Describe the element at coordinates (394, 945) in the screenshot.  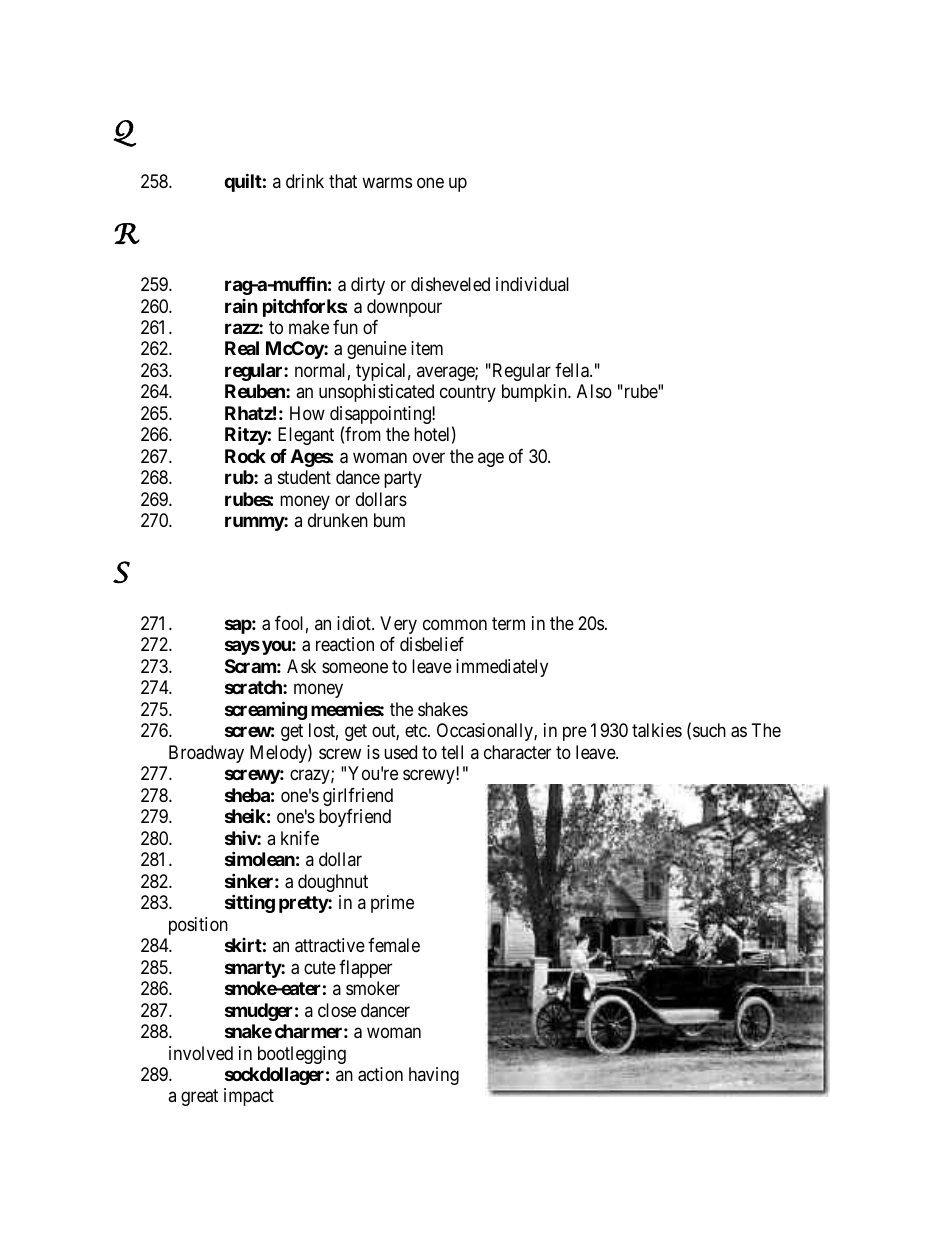
I see `female` at that location.
